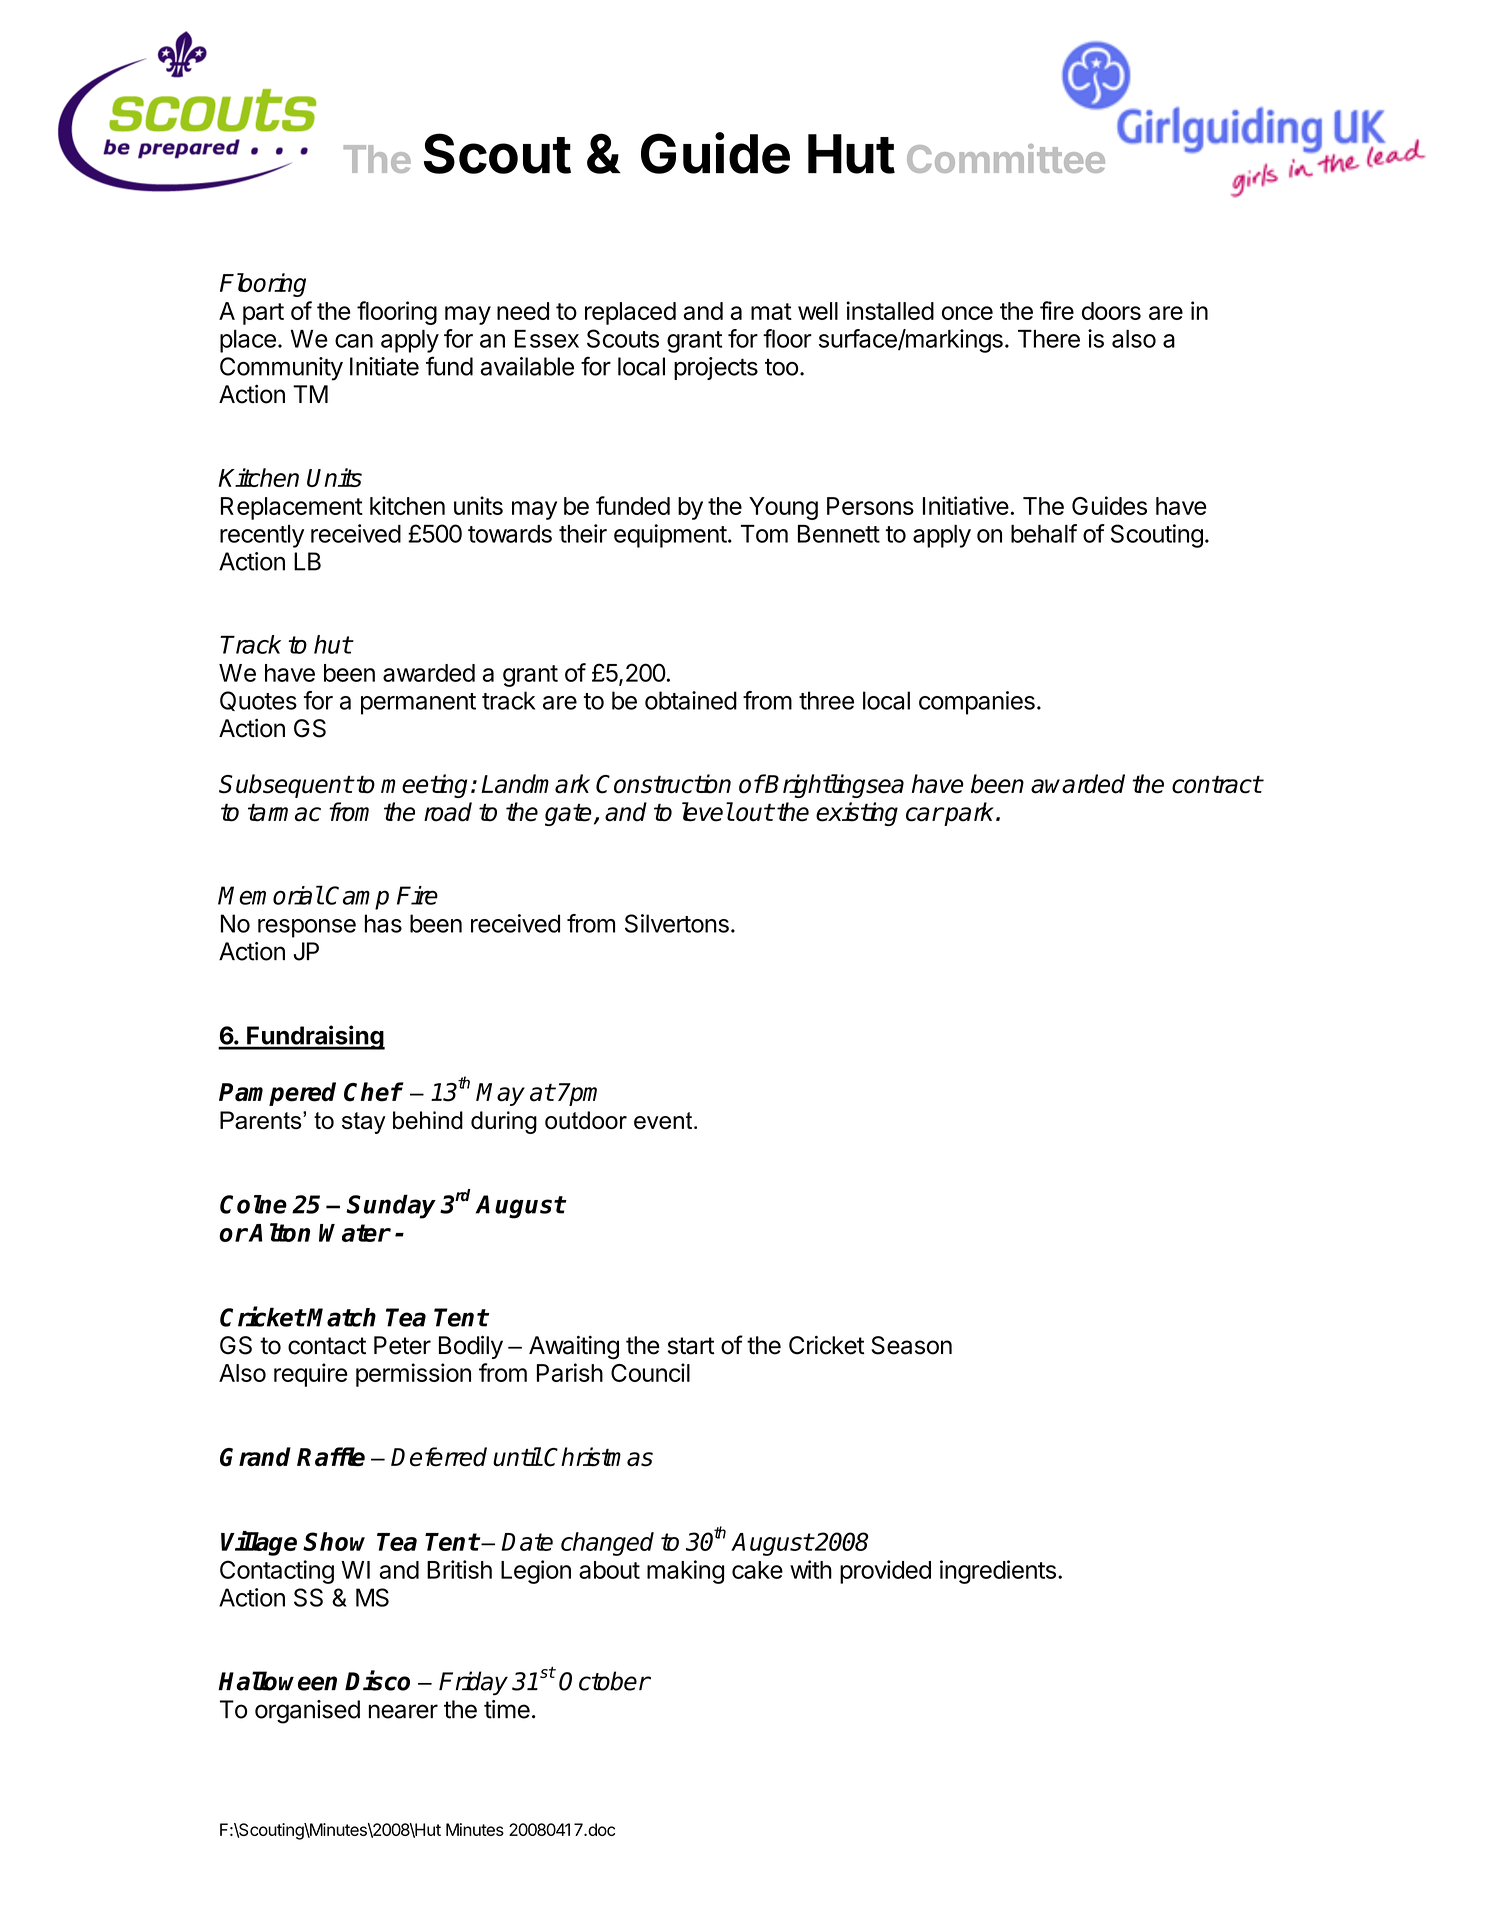 Image resolution: width=1489 pixels, height=1927 pixels. What do you see at coordinates (966, 505) in the page?
I see `Initiative` at bounding box center [966, 505].
